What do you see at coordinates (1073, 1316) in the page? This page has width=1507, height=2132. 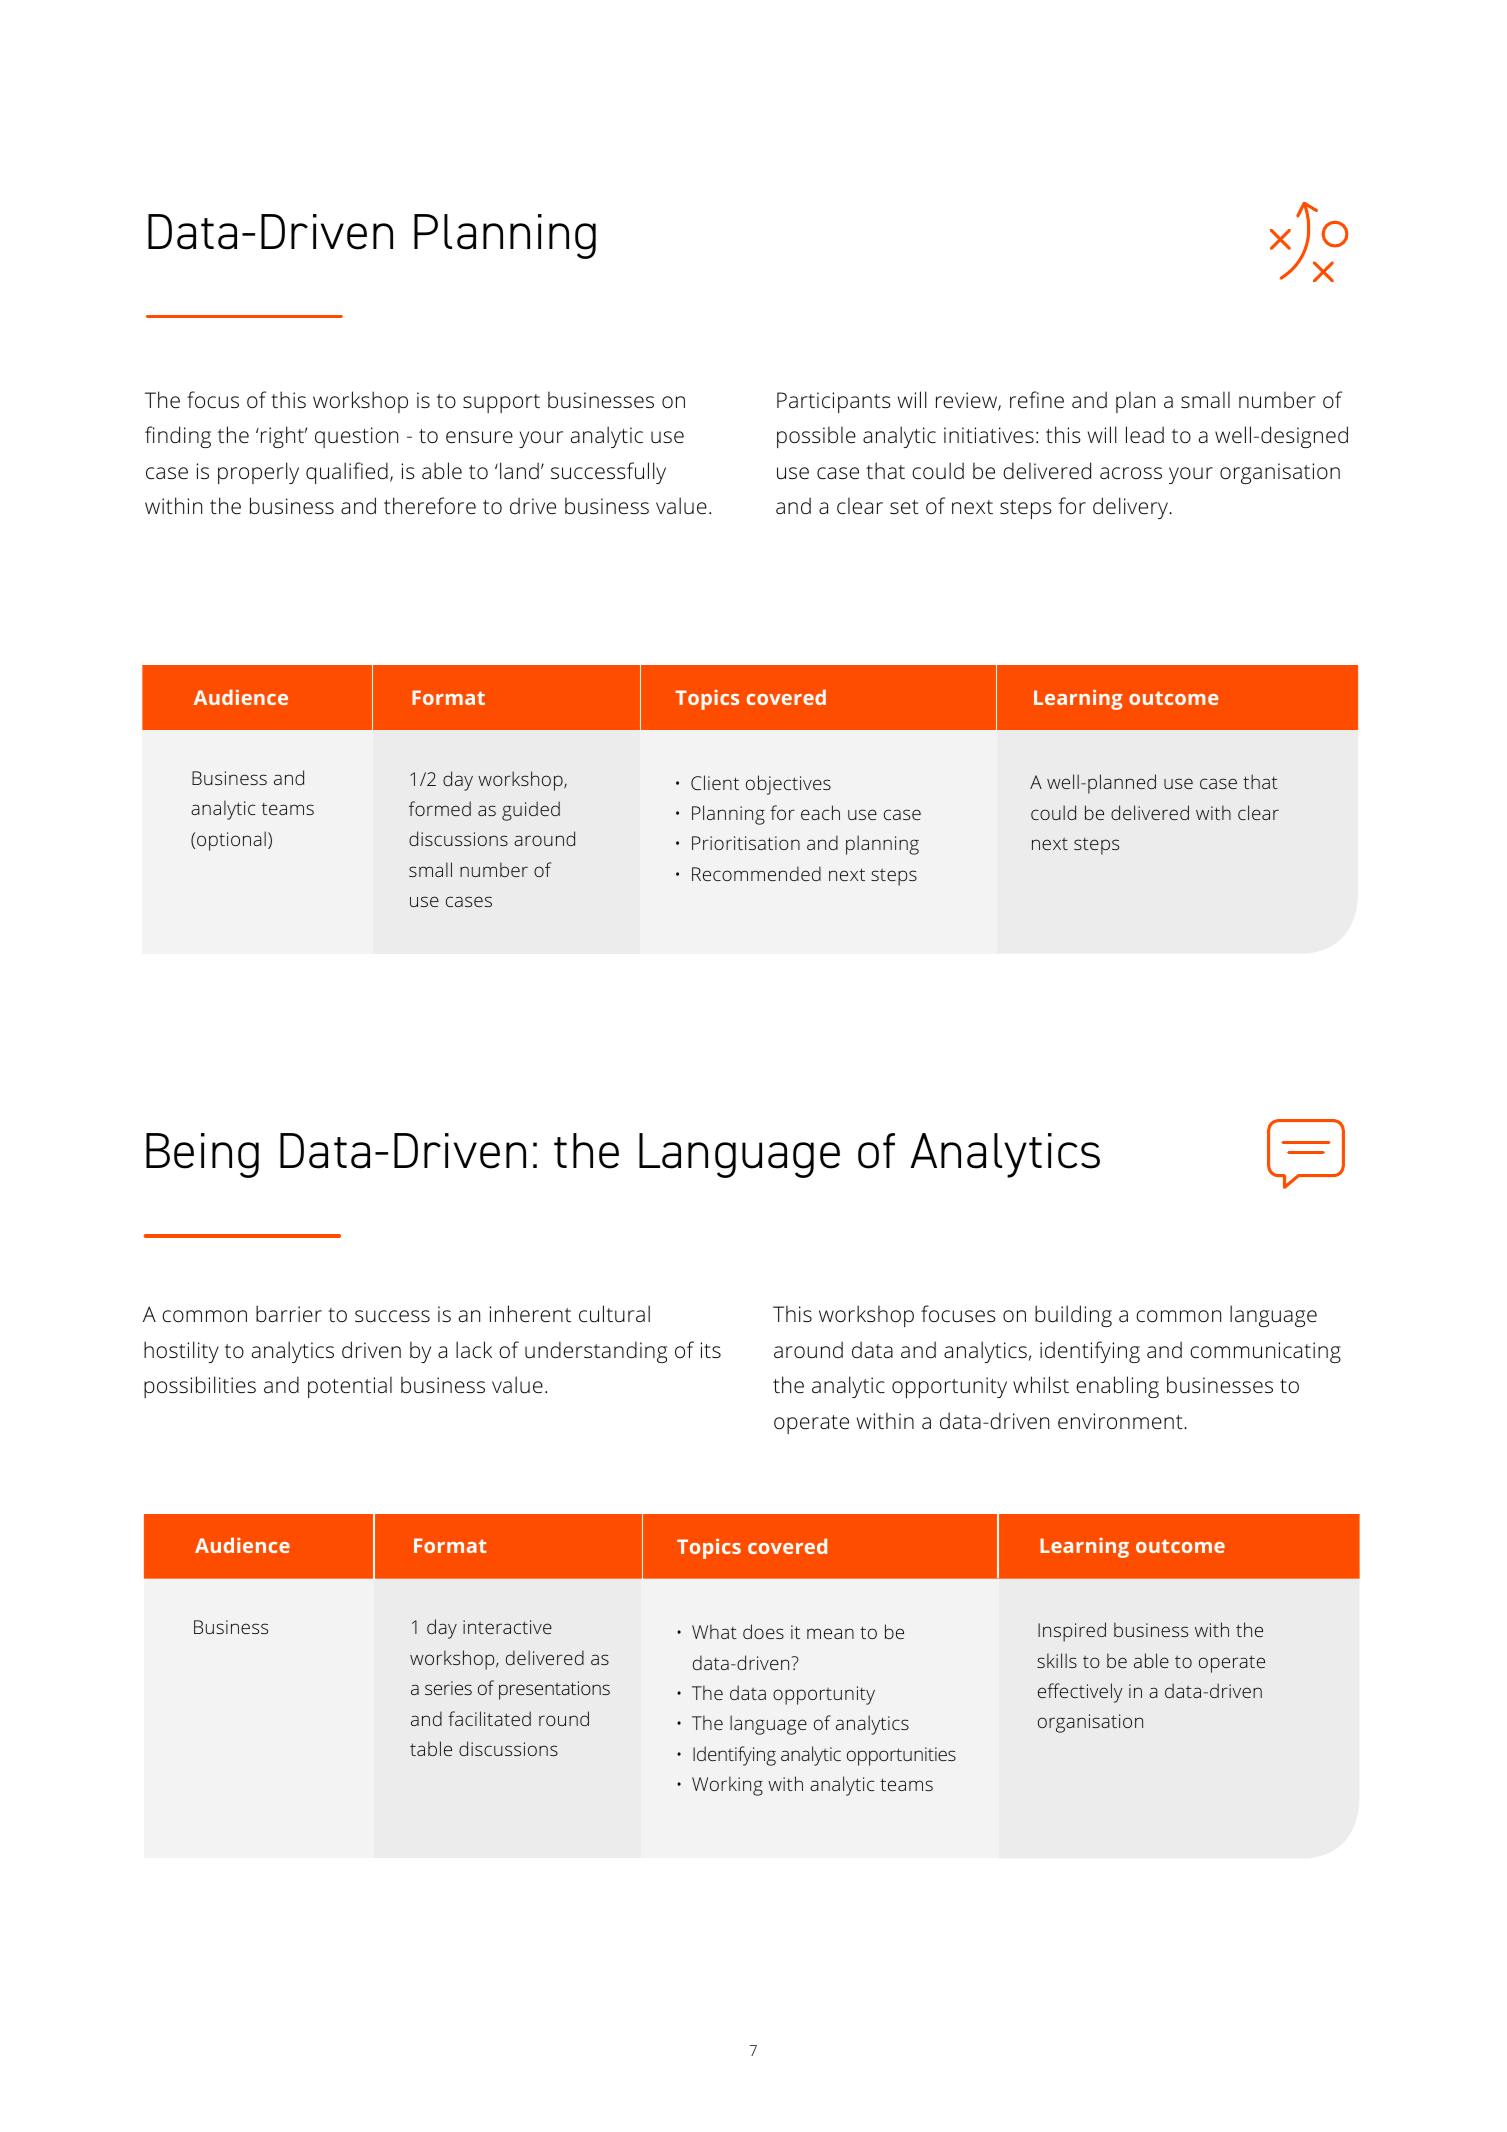 I see `building` at bounding box center [1073, 1316].
